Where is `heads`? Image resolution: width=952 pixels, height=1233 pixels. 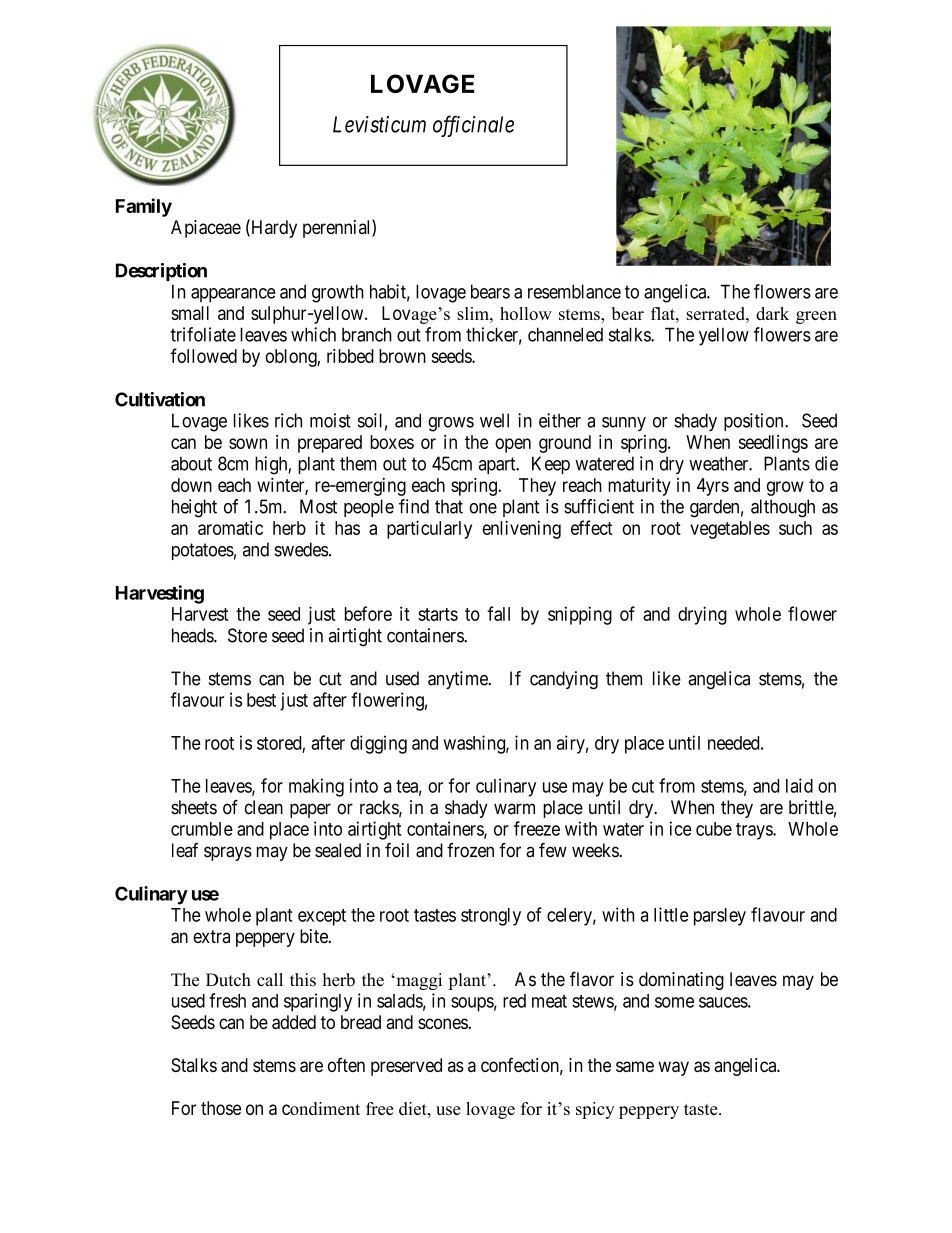
heads is located at coordinates (193, 635).
